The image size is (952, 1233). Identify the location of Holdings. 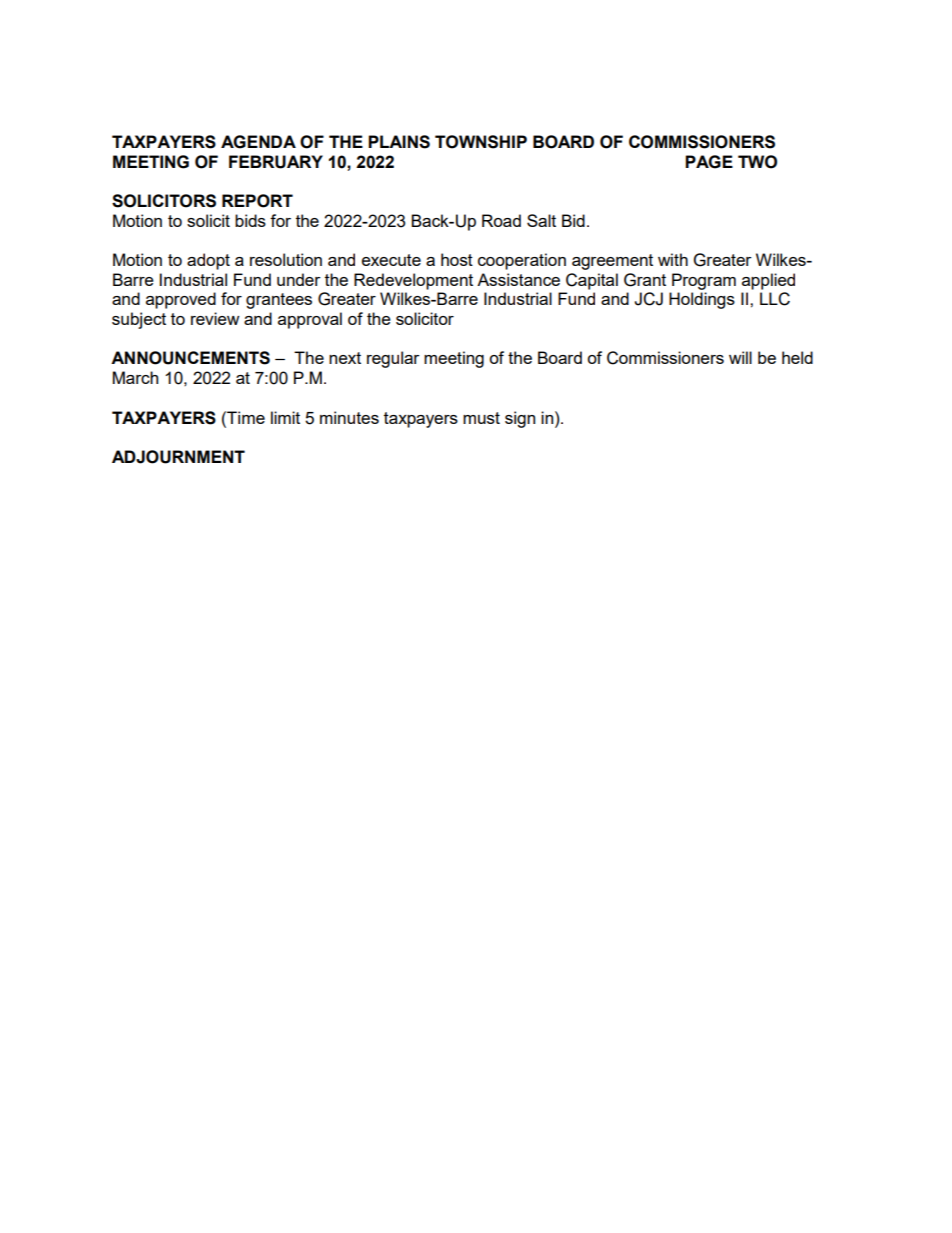
(702, 300).
